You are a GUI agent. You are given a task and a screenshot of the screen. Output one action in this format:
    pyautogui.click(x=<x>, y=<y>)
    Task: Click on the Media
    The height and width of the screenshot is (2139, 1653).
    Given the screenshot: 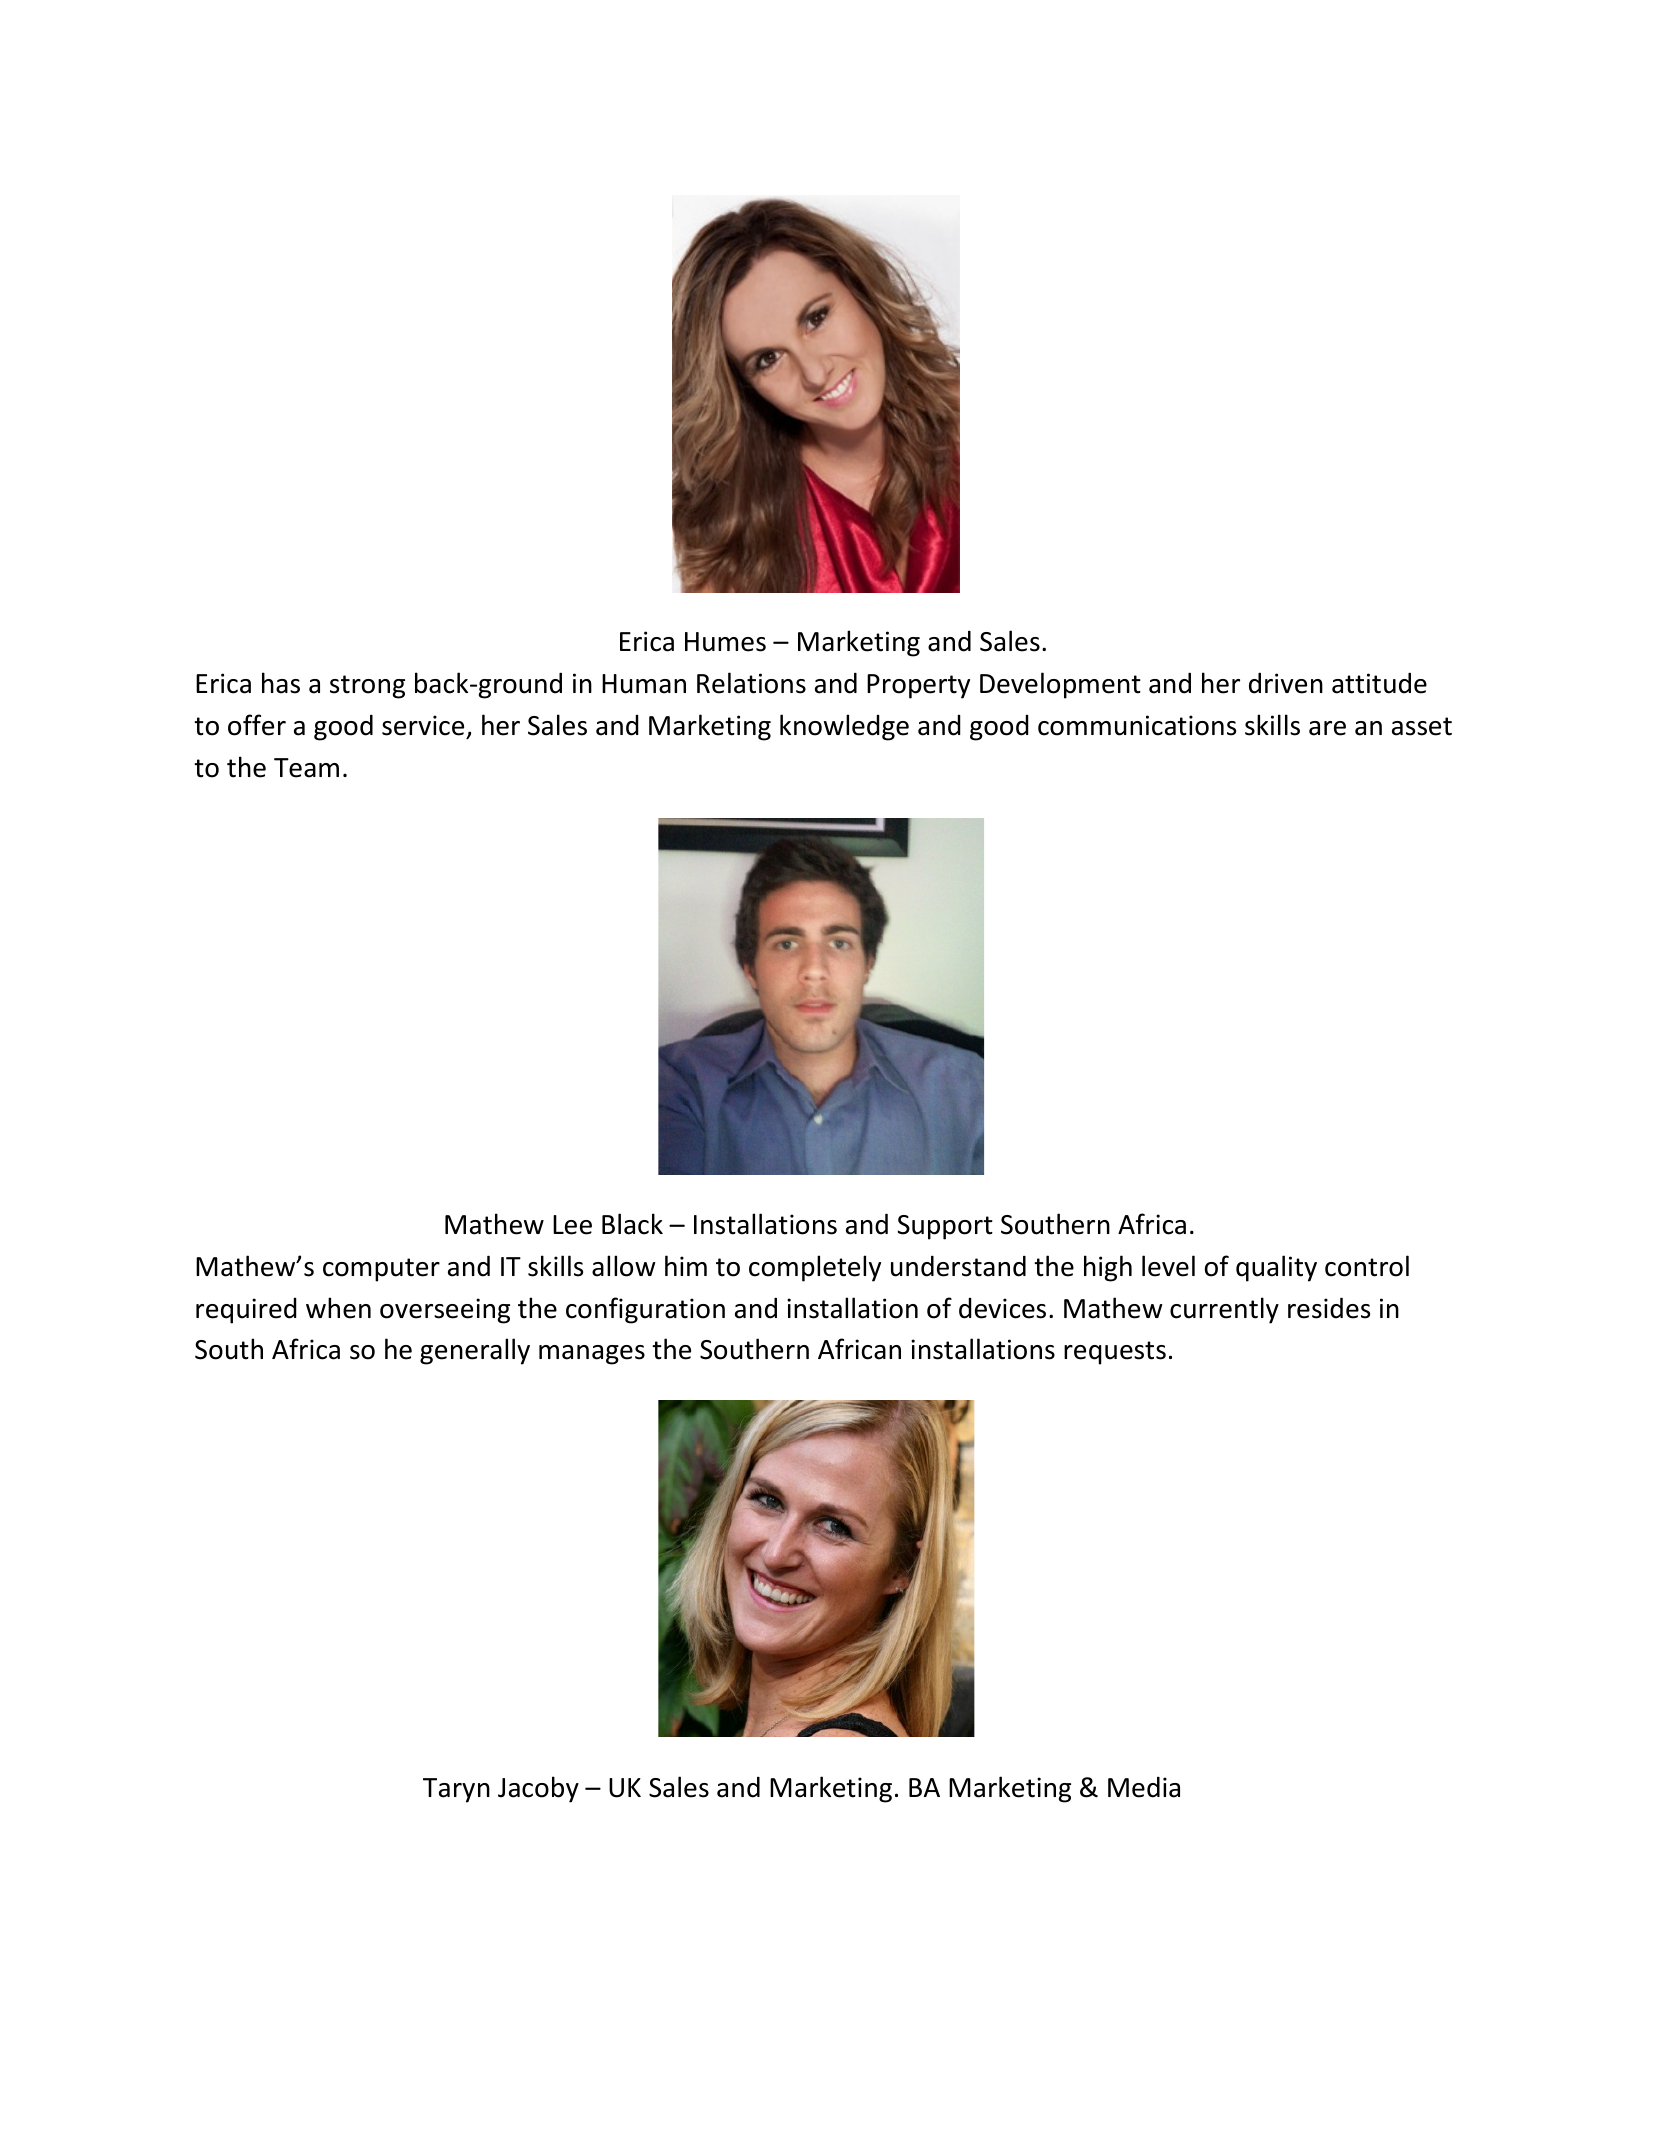 What is the action you would take?
    pyautogui.click(x=1144, y=1787)
